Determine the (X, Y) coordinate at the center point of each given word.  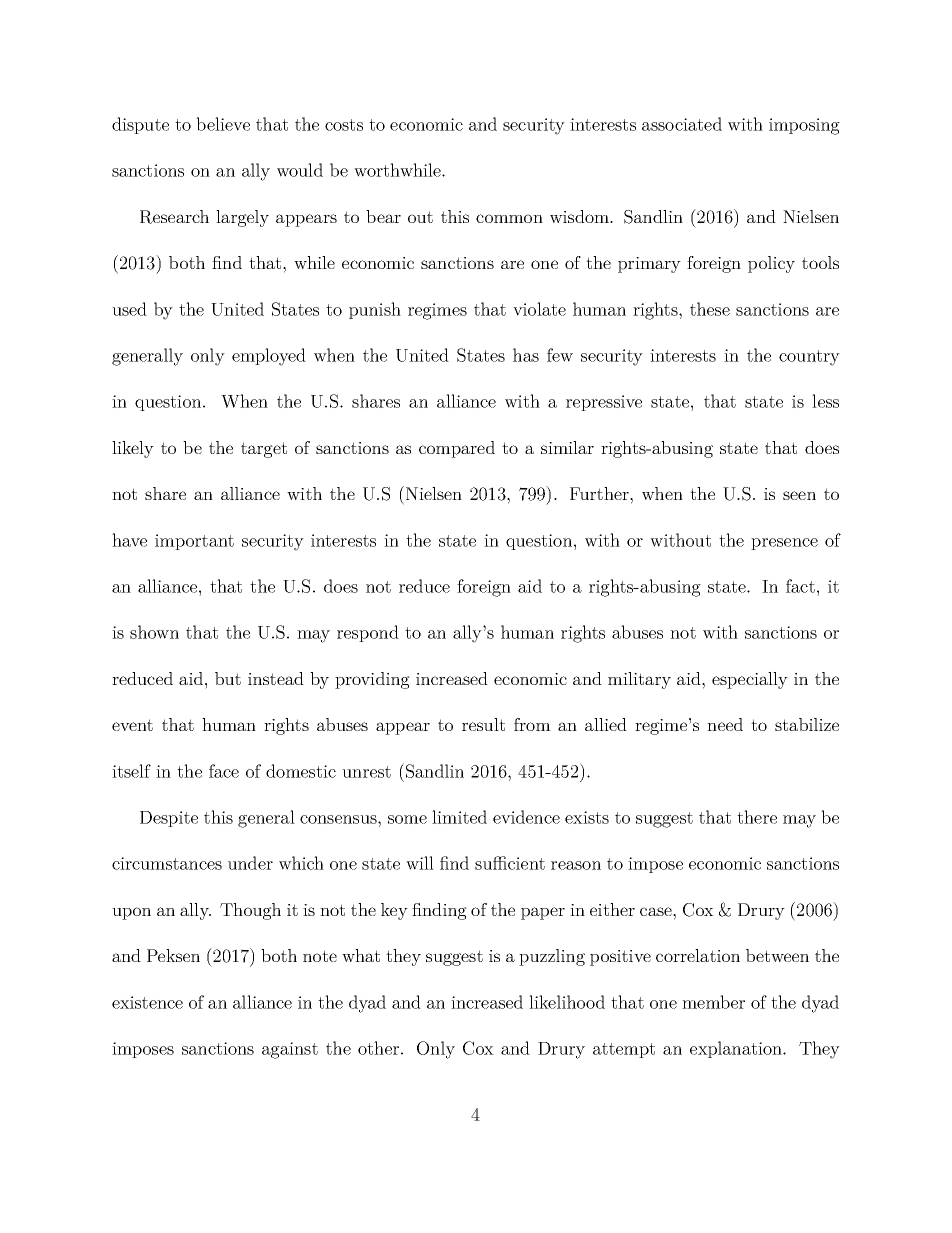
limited (459, 817)
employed (269, 357)
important (194, 542)
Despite (169, 819)
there (757, 817)
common (509, 218)
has (526, 355)
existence (147, 1002)
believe (223, 124)
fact (800, 586)
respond (368, 633)
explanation (737, 1049)
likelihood (567, 1002)
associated (682, 124)
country (809, 358)
